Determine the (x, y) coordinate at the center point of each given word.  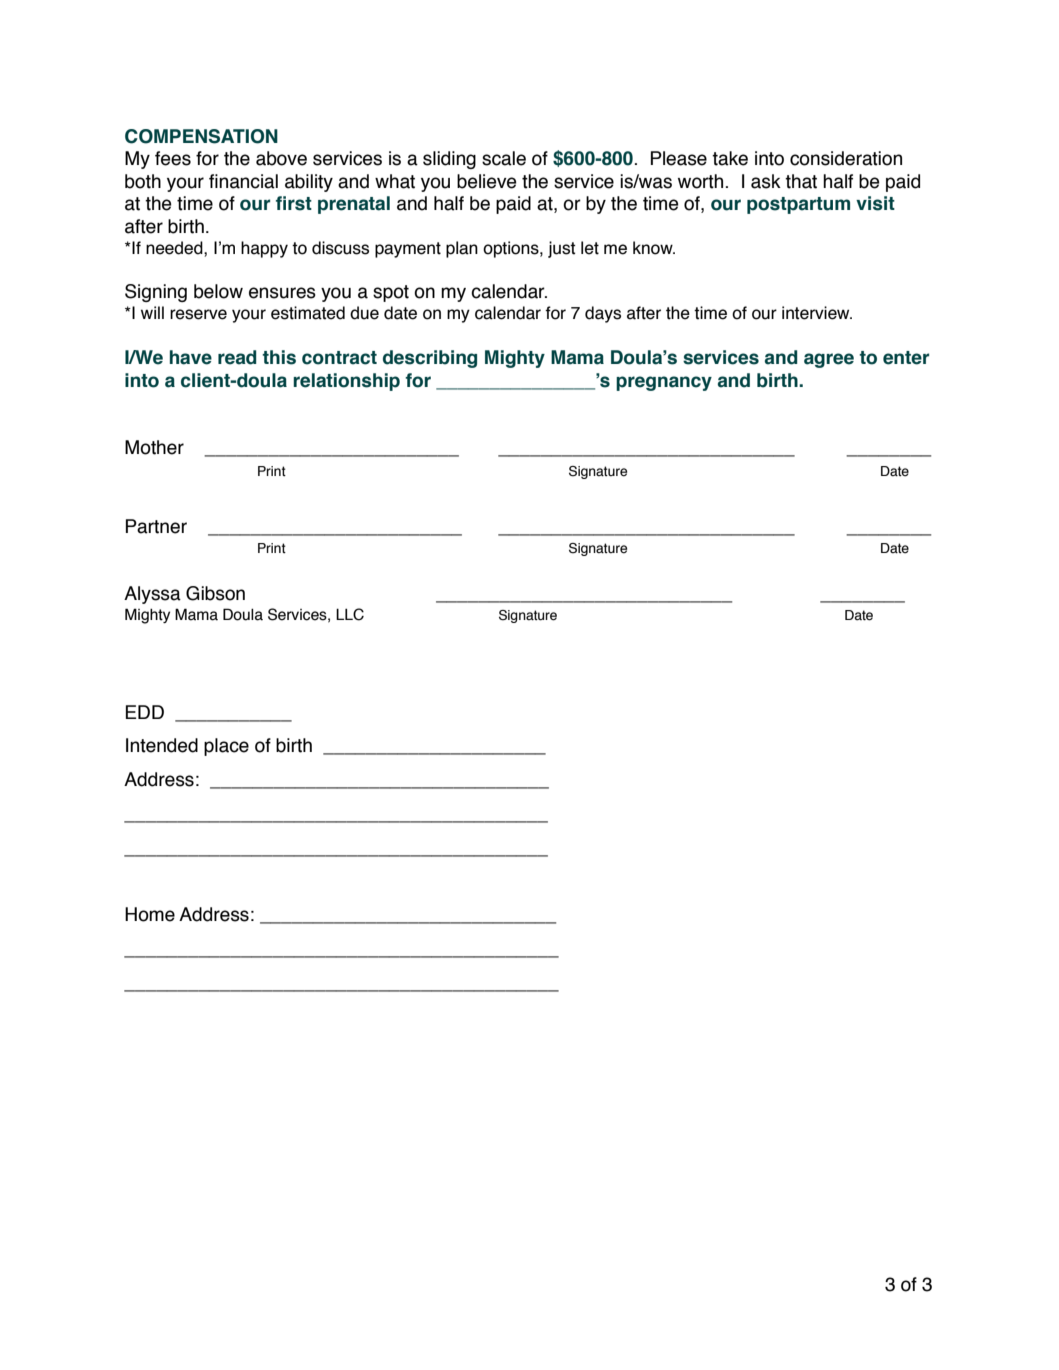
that (801, 181)
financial (243, 181)
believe (487, 181)
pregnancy (664, 383)
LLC (350, 614)
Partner (156, 526)
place (226, 747)
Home (150, 914)
